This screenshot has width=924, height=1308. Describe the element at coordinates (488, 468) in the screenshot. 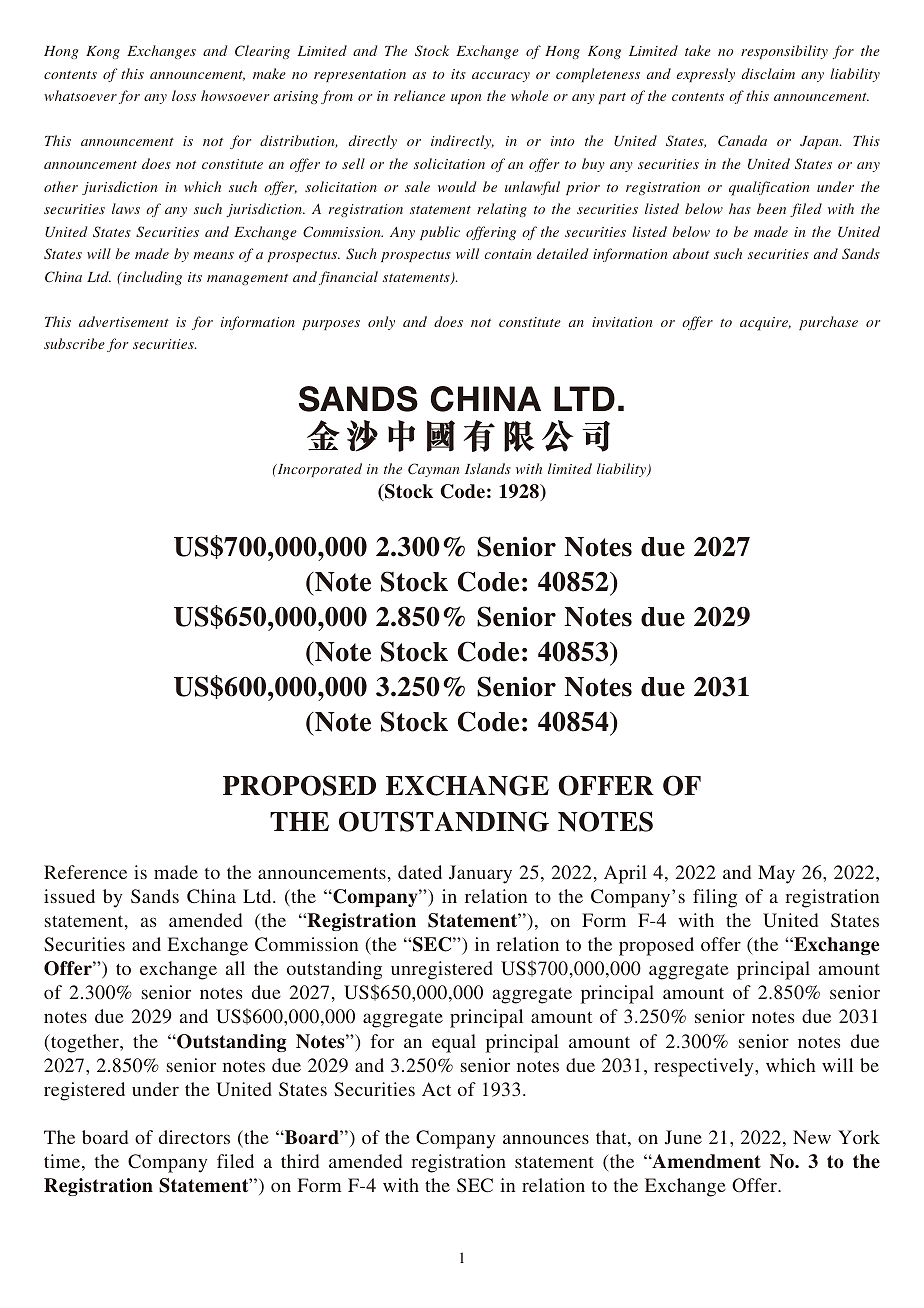

I see `Islands` at that location.
